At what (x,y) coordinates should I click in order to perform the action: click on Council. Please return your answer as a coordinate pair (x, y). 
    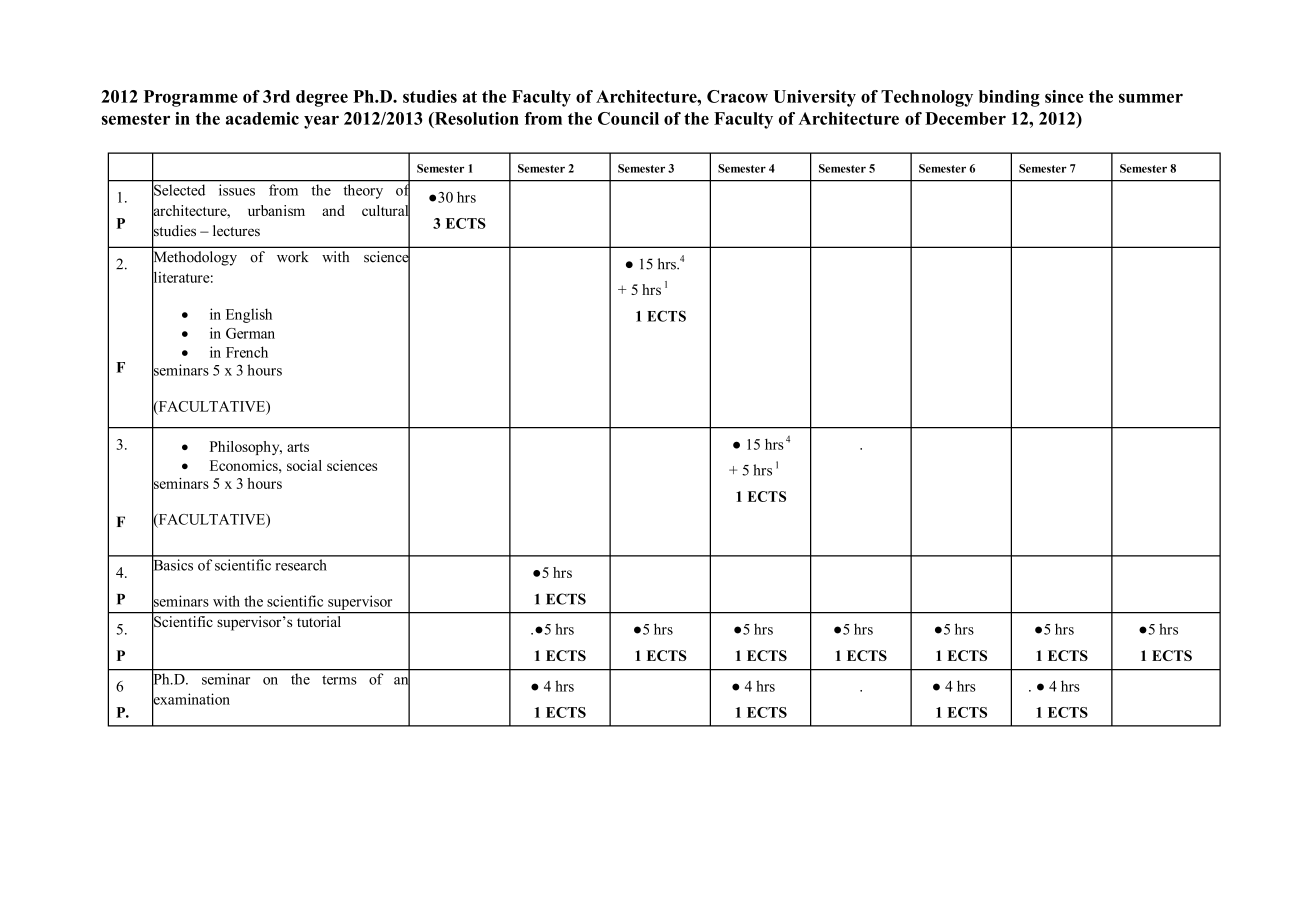
    Looking at the image, I should click on (628, 118).
